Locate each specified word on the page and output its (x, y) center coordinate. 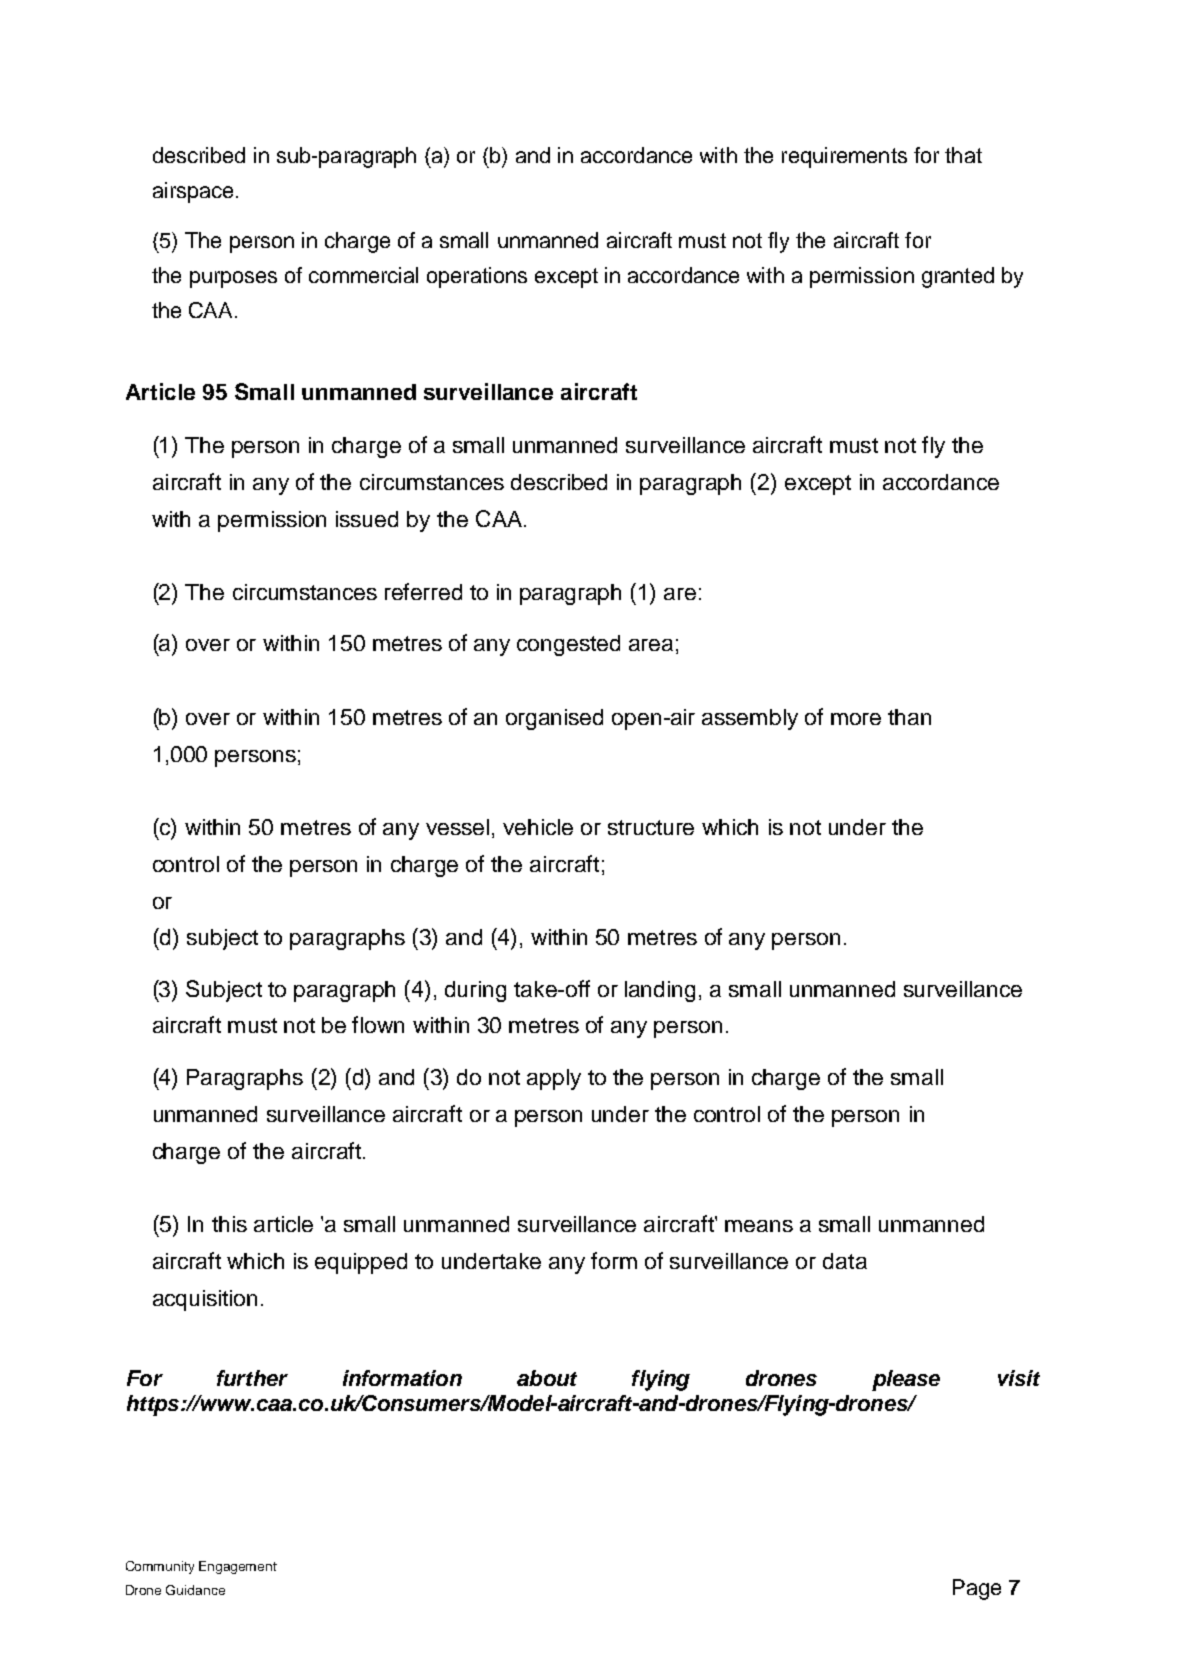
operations (477, 277)
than (909, 717)
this (229, 1224)
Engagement (238, 1567)
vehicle (538, 827)
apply (554, 1079)
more (856, 719)
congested (568, 645)
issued (367, 519)
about (547, 1378)
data (845, 1261)
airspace (193, 192)
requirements (844, 157)
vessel (457, 827)
